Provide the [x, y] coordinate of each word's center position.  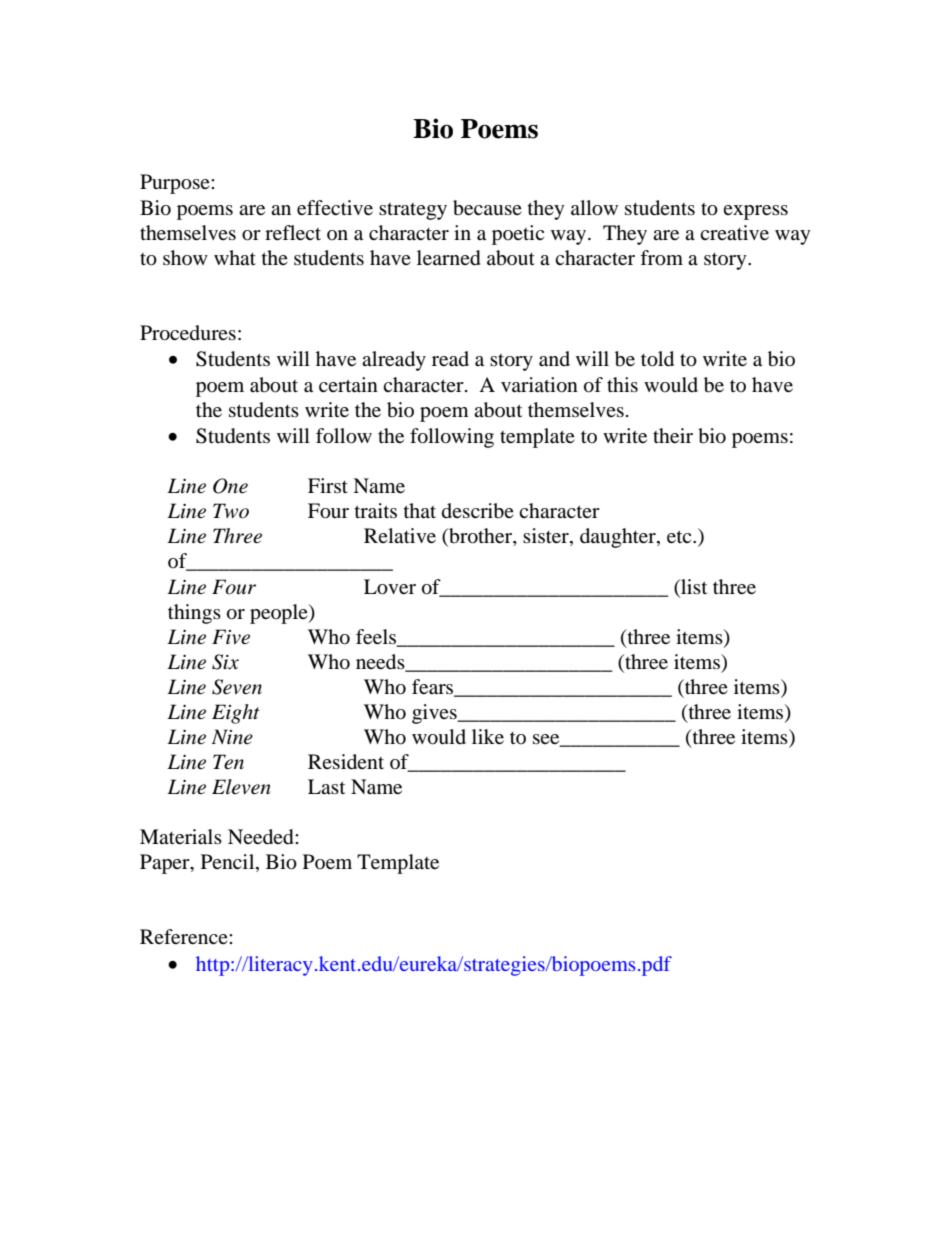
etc [680, 536]
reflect [293, 232]
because [487, 208]
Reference [185, 936]
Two [231, 511]
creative [734, 232]
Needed [262, 837]
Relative [400, 535]
